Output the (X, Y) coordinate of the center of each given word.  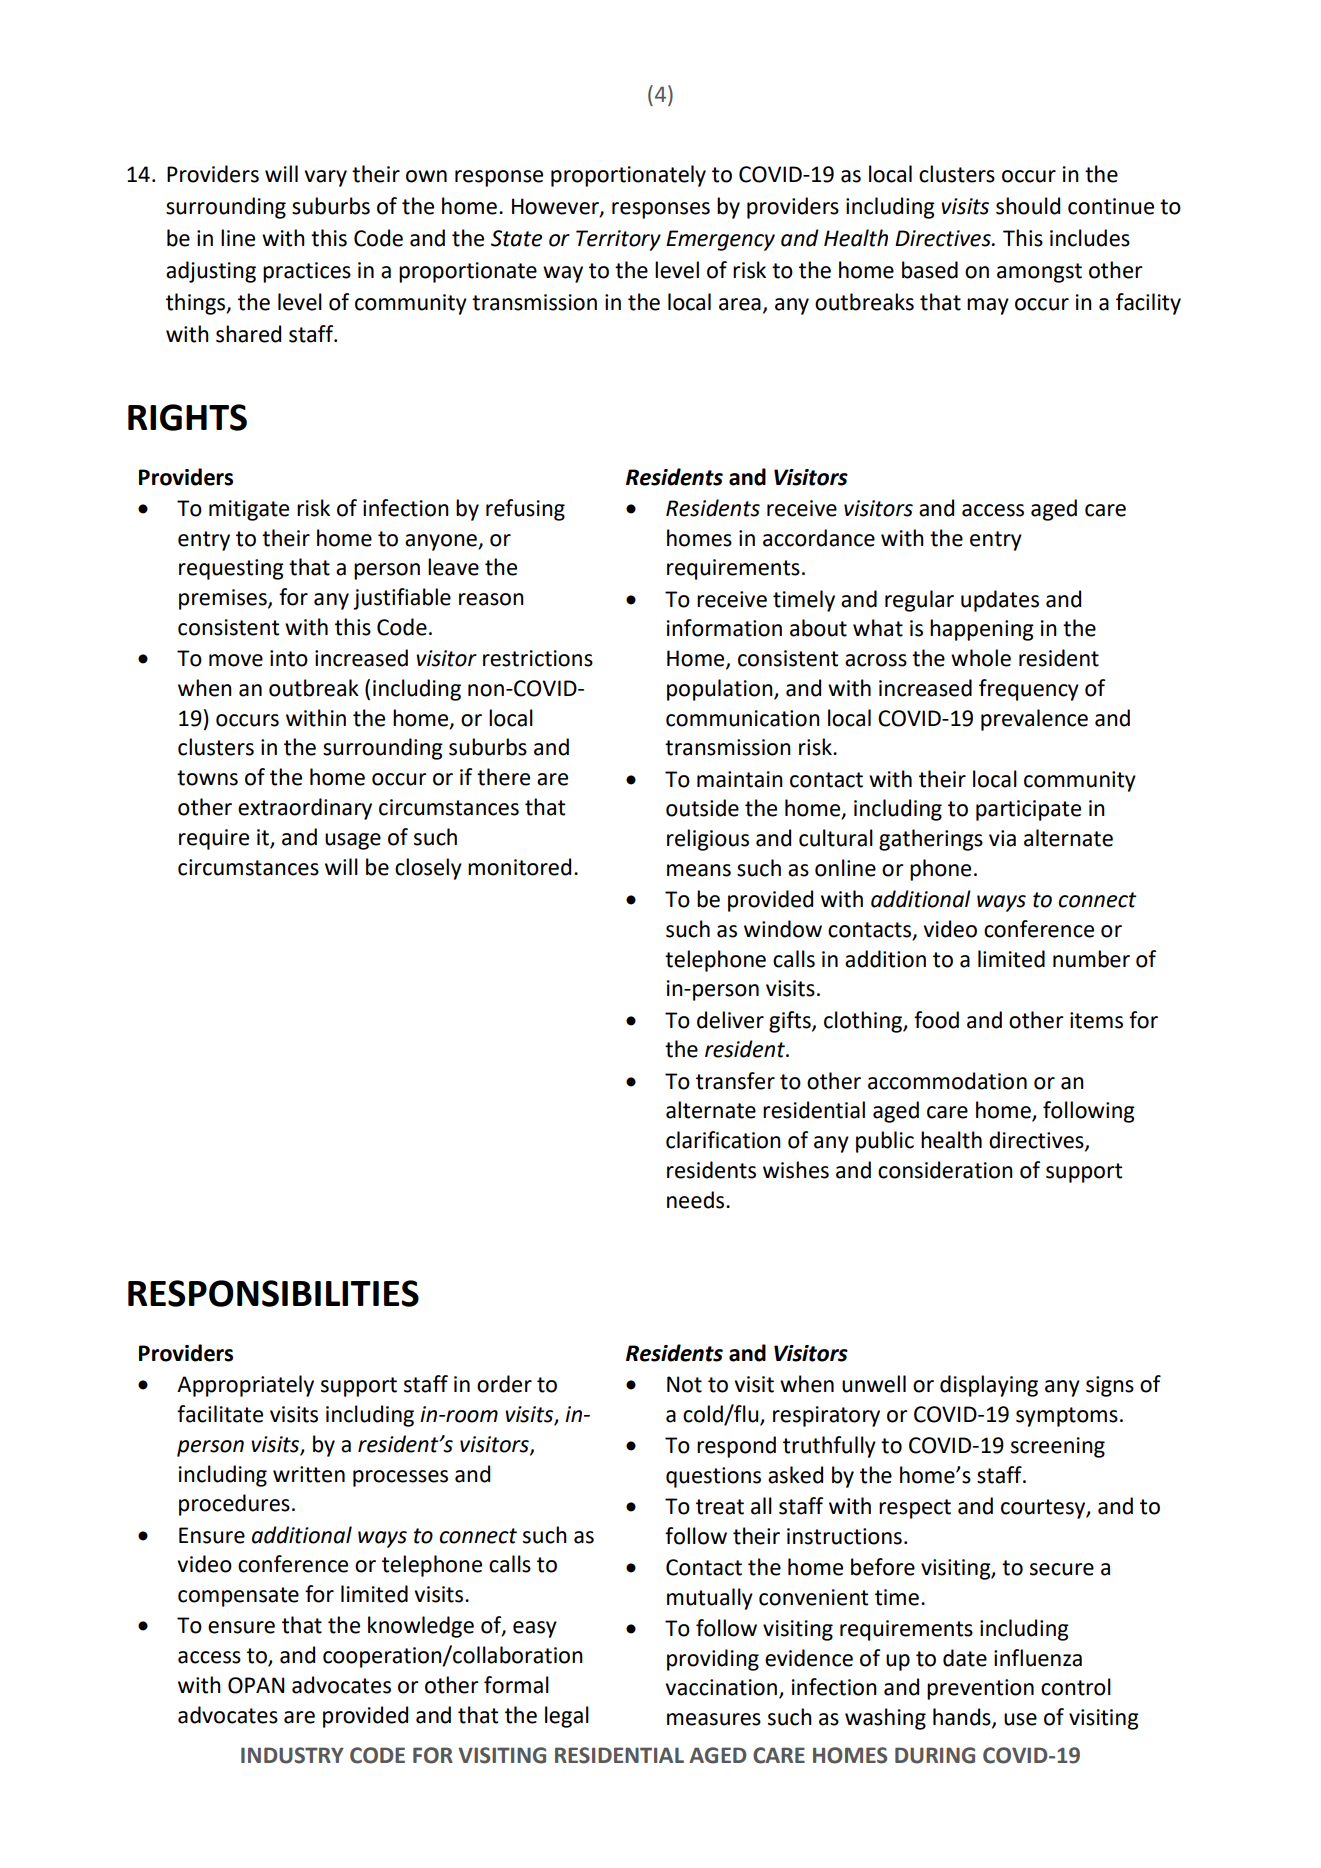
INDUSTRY (292, 1755)
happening (982, 630)
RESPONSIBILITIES (273, 1293)
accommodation (947, 1081)
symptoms (1067, 1417)
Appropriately (245, 1386)
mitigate (249, 510)
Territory (618, 240)
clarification (723, 1140)
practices (307, 272)
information (724, 628)
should (1028, 206)
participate (1028, 810)
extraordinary (305, 809)
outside (702, 808)
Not (684, 1384)
